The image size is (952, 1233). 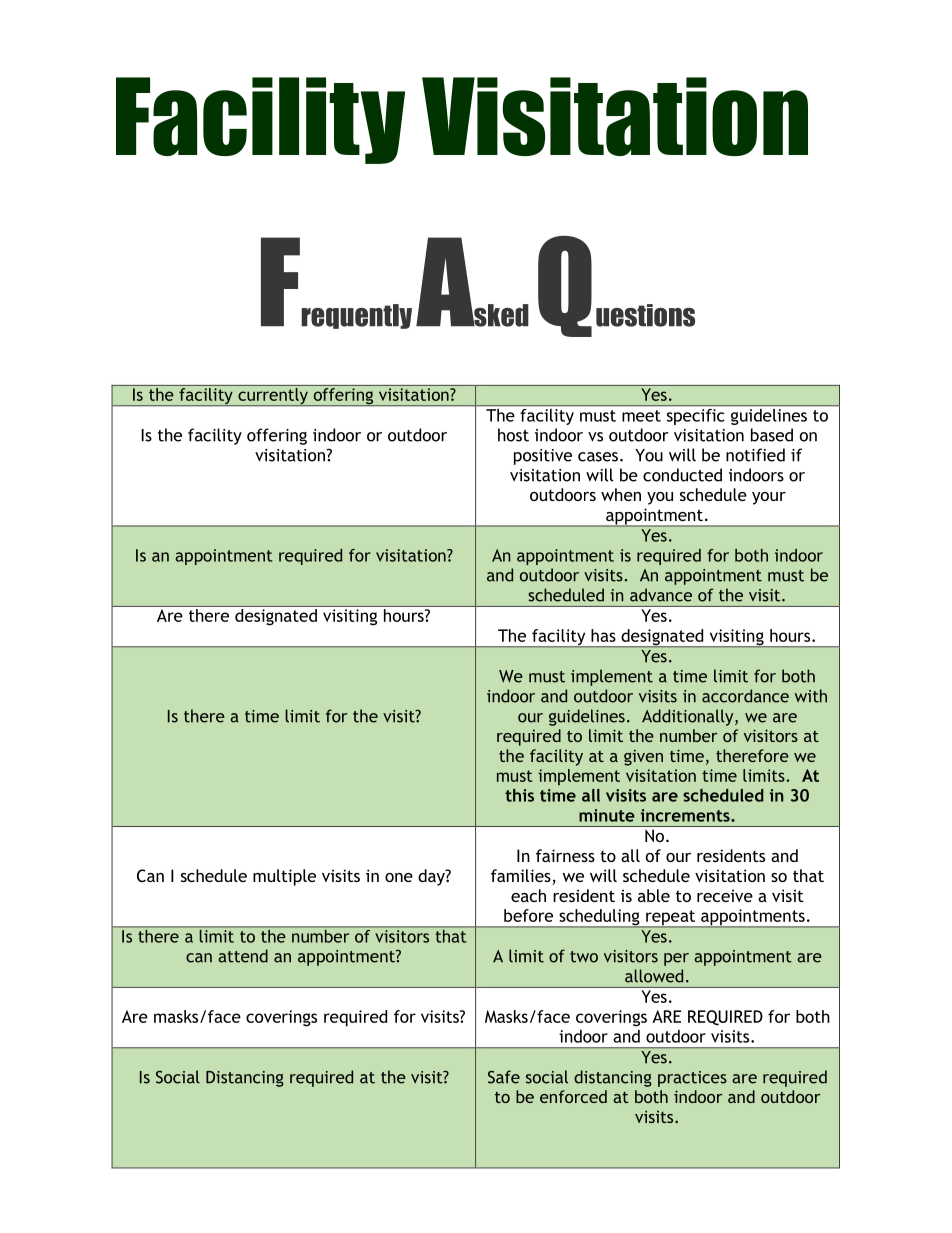 I want to click on currently, so click(x=273, y=397).
